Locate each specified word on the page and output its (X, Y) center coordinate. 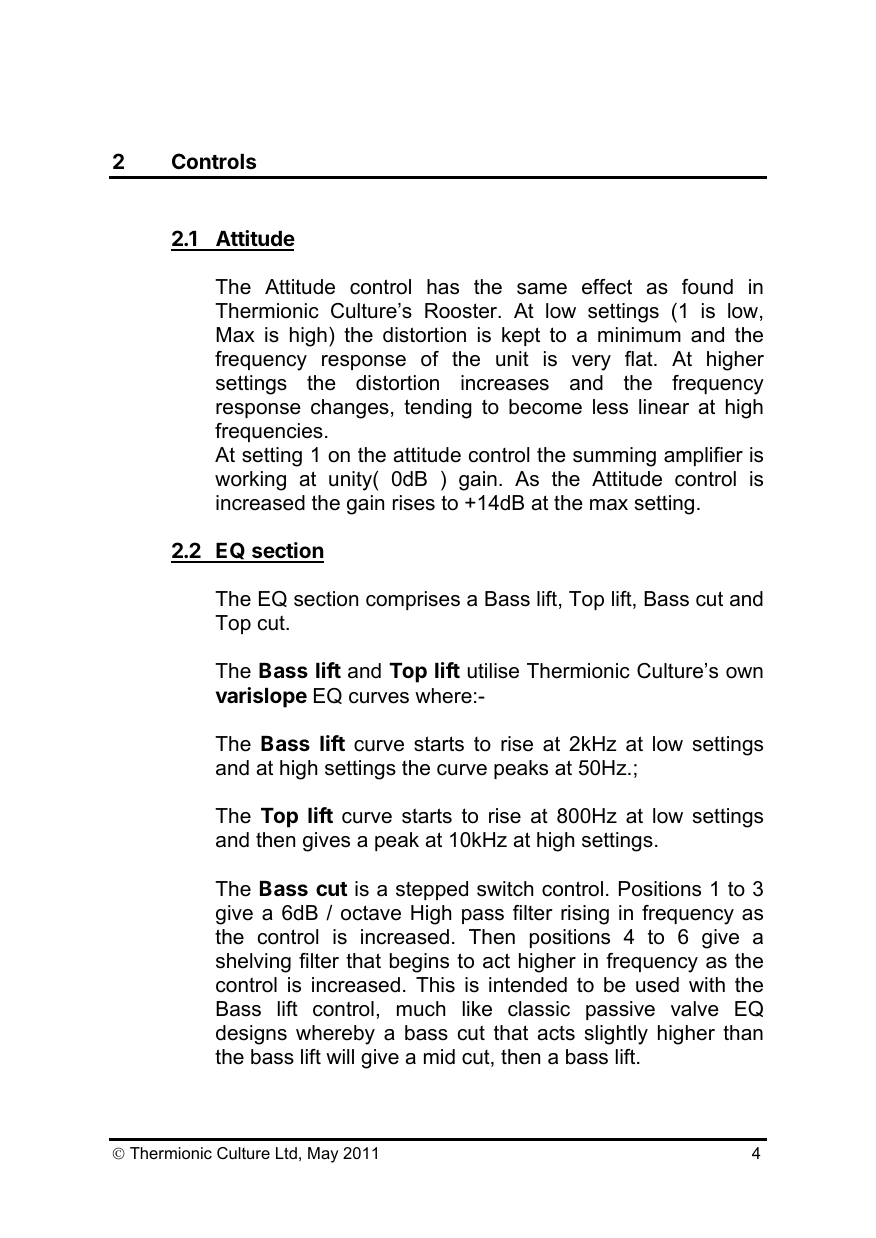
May (323, 1155)
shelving (253, 963)
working (250, 481)
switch (505, 889)
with (707, 984)
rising (585, 915)
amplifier (703, 456)
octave (371, 913)
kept (521, 336)
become (545, 407)
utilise (493, 671)
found (707, 287)
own (744, 673)
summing (614, 457)
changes (350, 409)
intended (528, 985)
